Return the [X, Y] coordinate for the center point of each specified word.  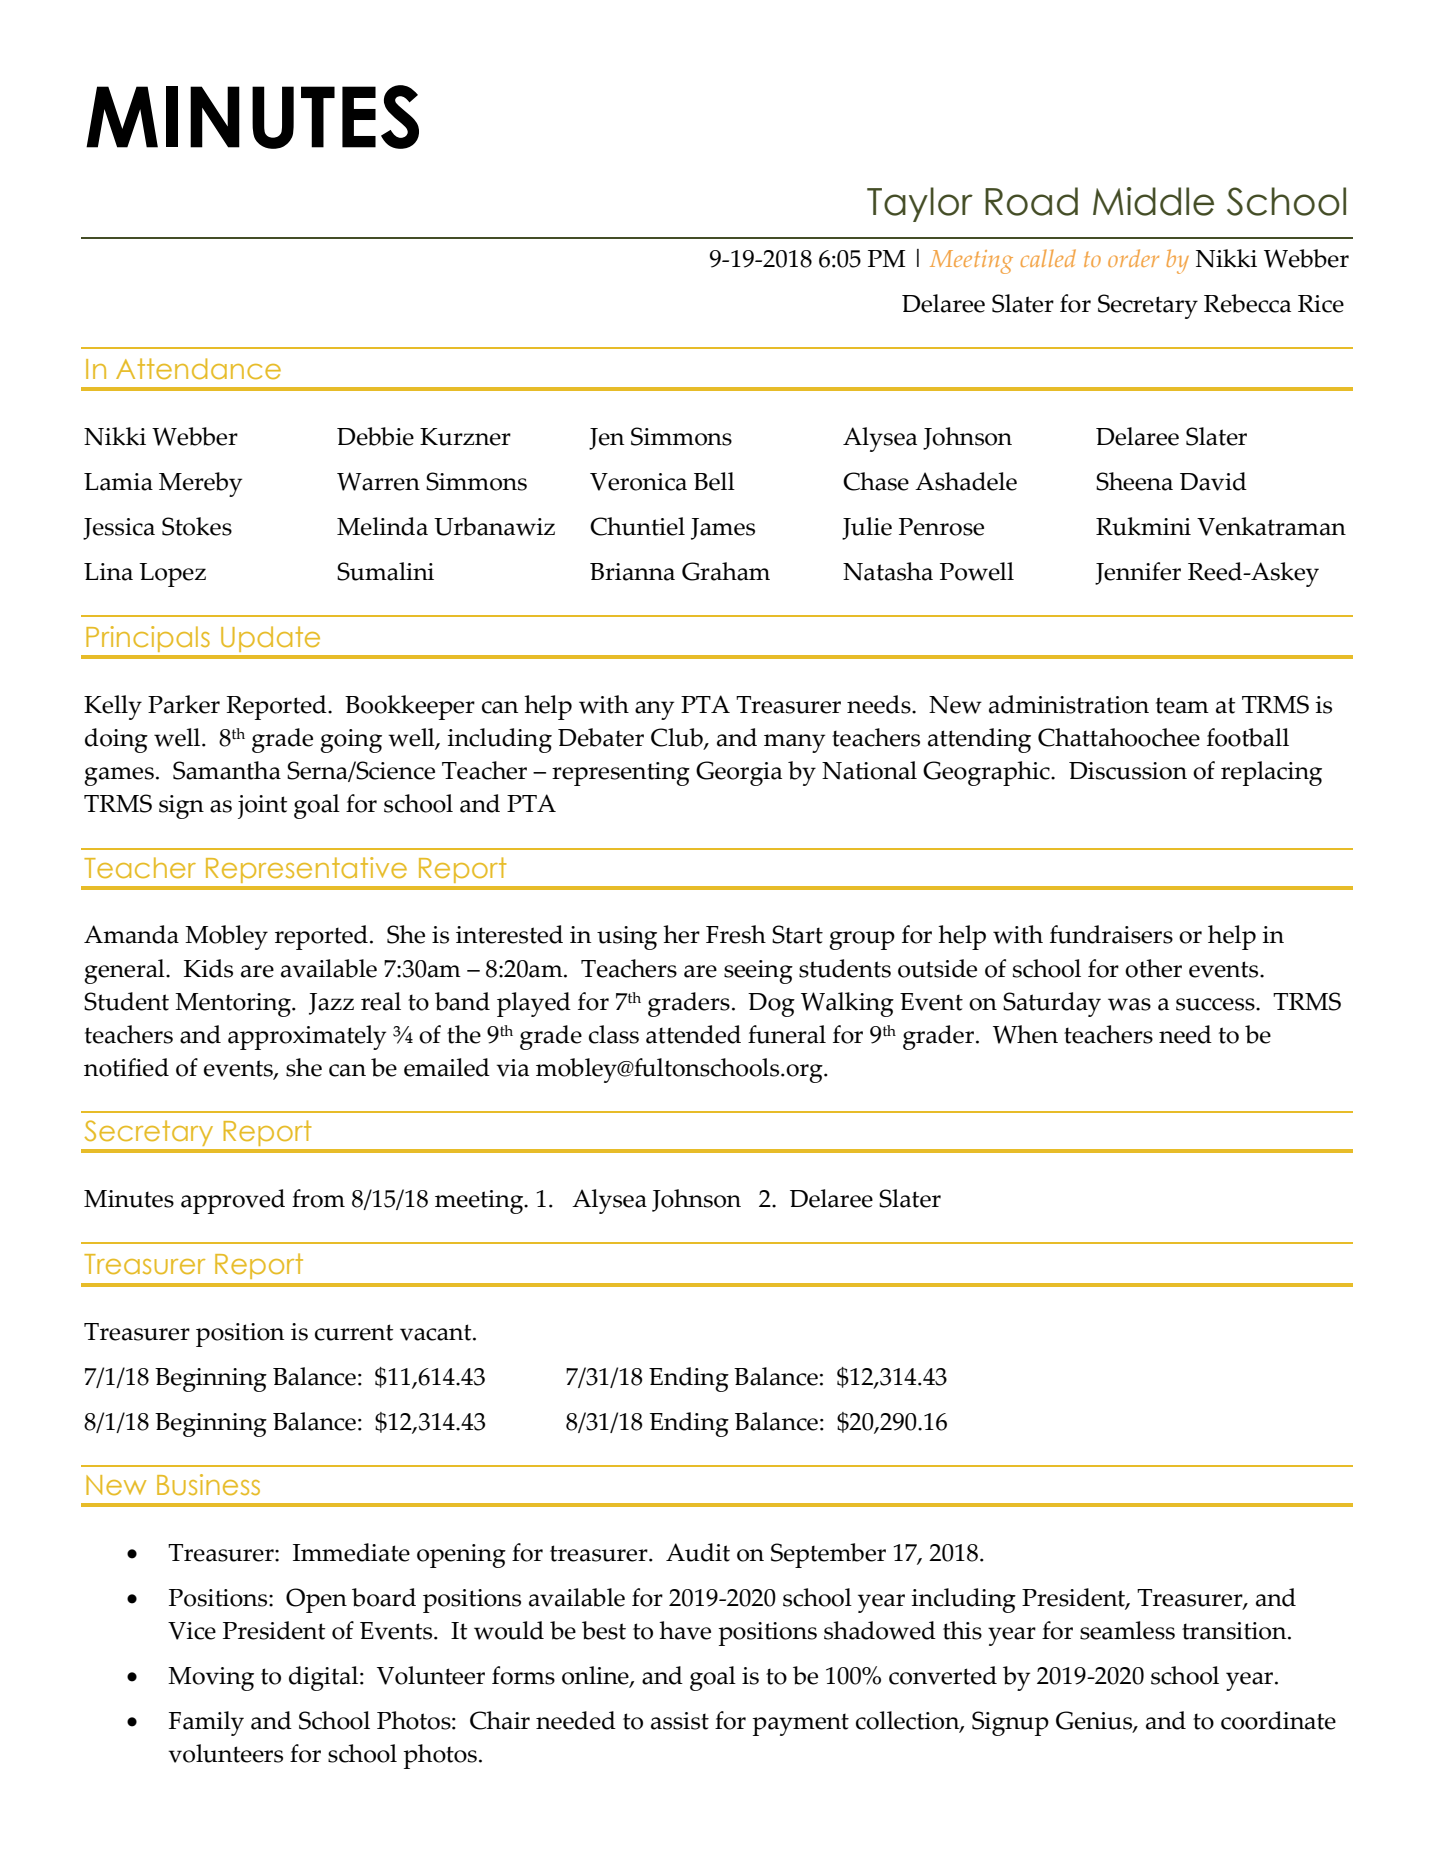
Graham [726, 571]
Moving [211, 1679]
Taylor [920, 204]
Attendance [198, 368]
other [1153, 968]
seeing [758, 972]
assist [680, 1721]
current [354, 1332]
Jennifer [1138, 573]
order [1133, 258]
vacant [437, 1332]
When [1025, 1034]
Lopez [172, 575]
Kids [208, 968]
